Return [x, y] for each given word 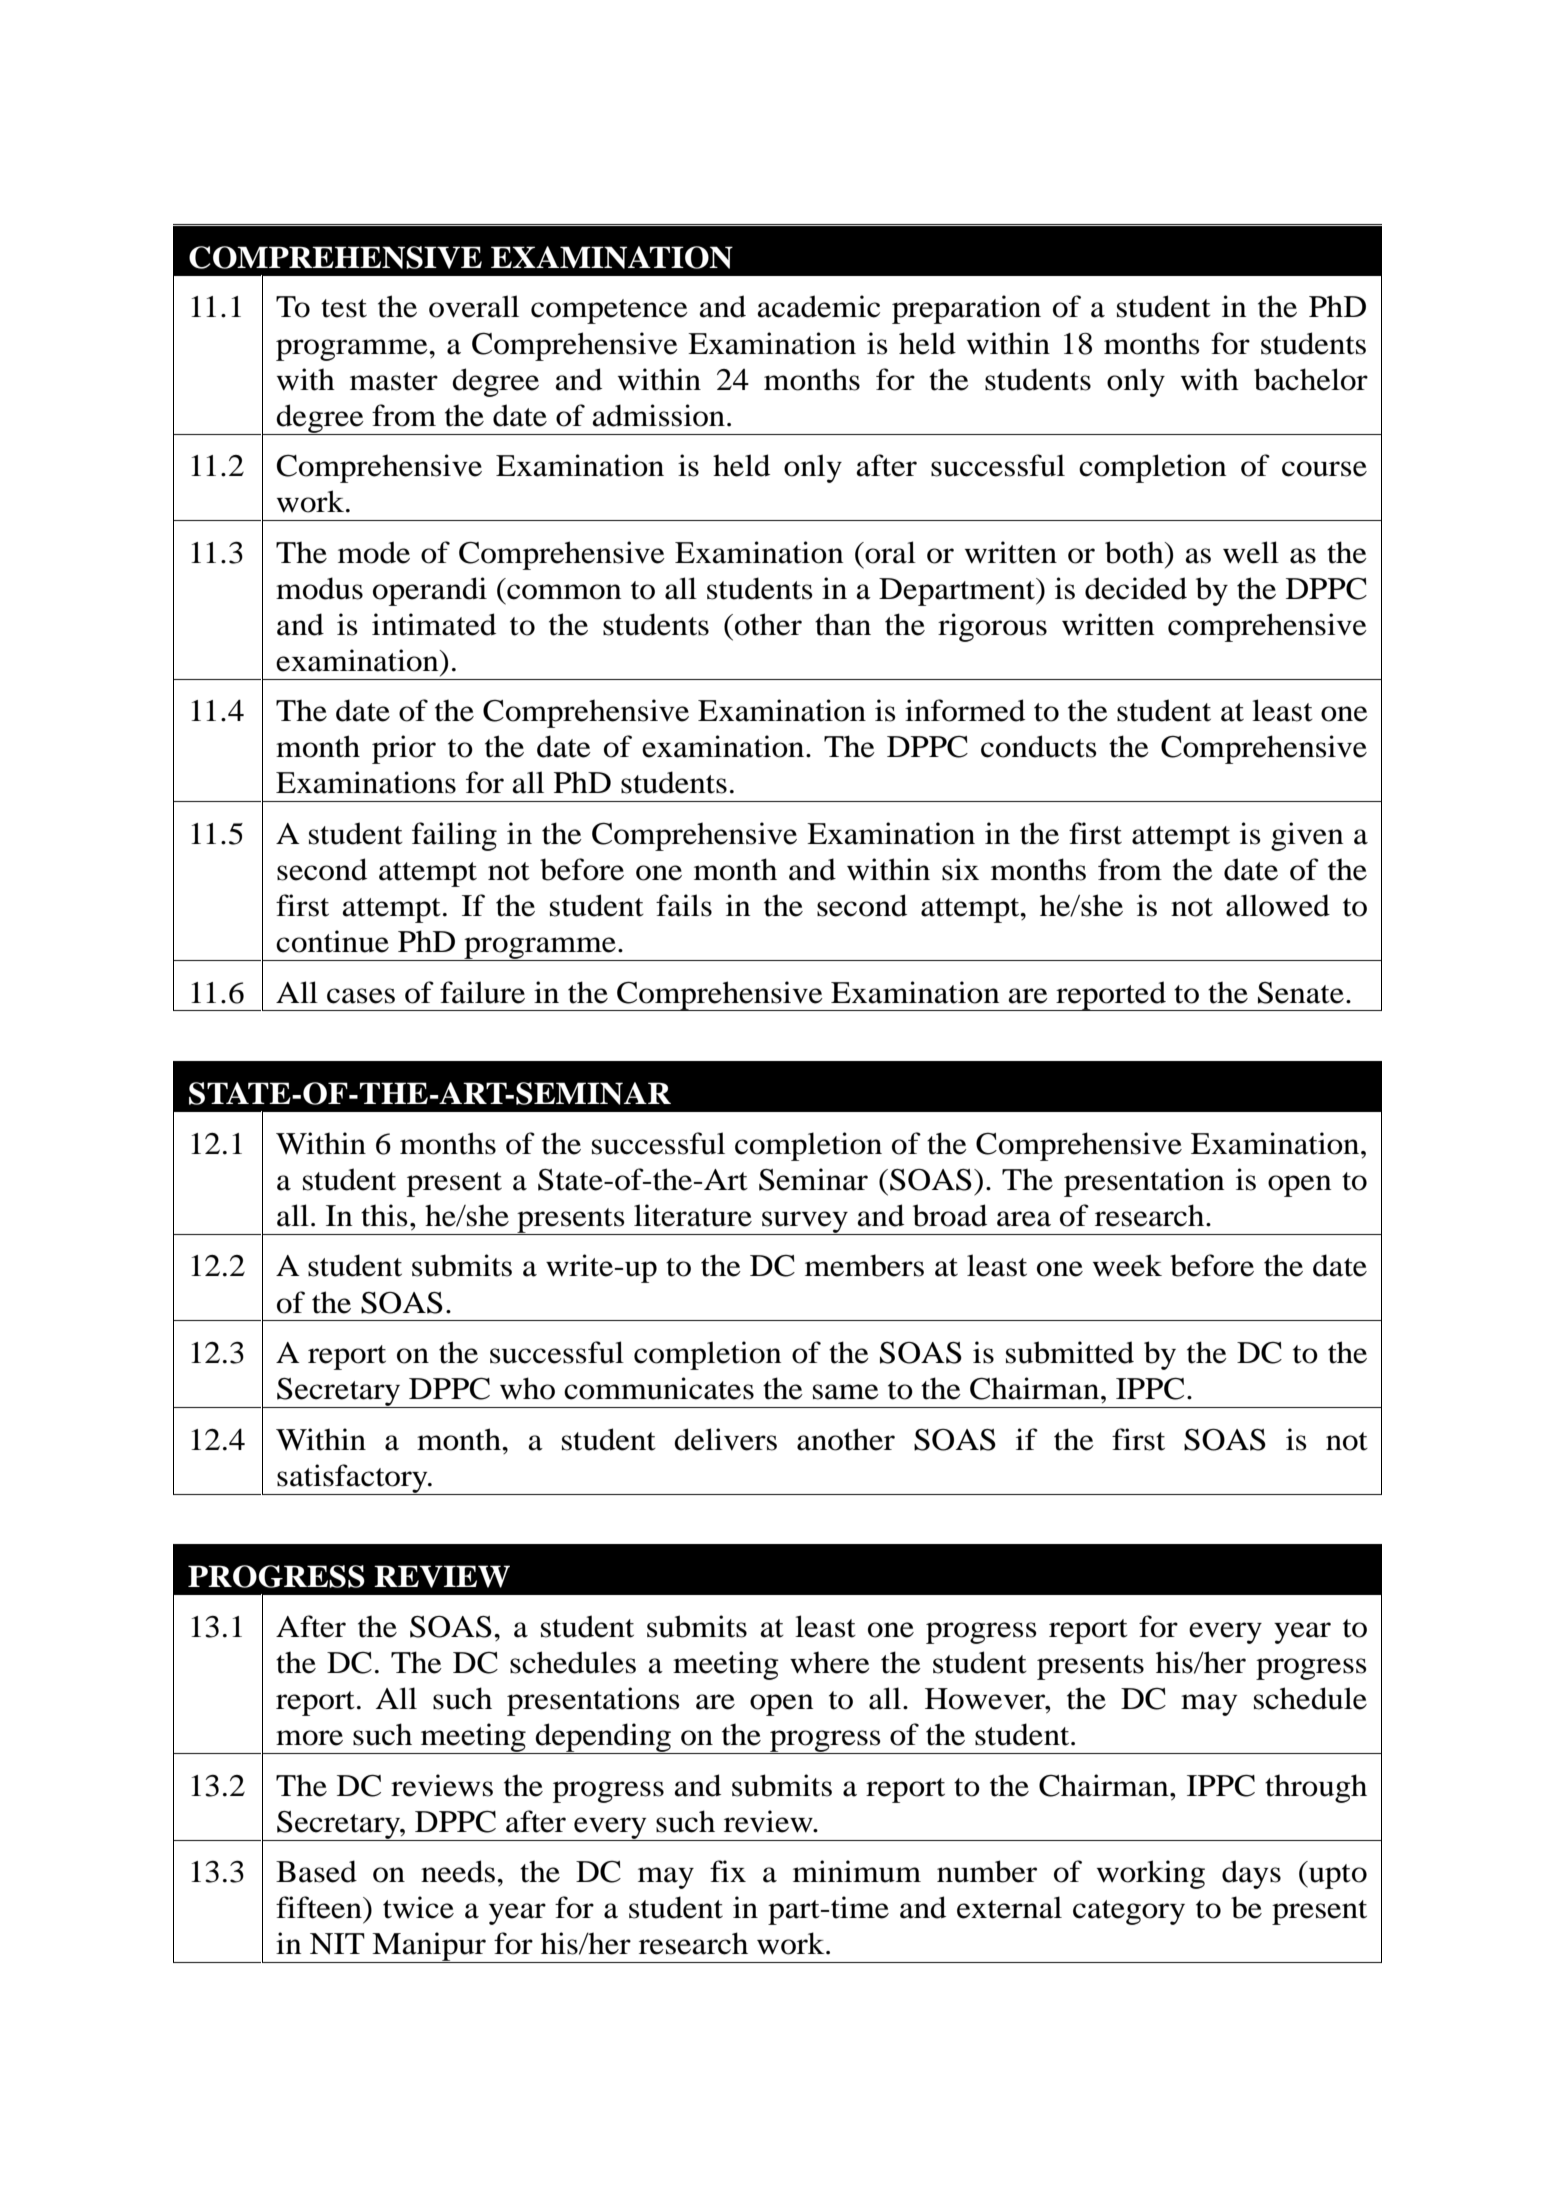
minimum [857, 1871]
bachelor [1311, 379]
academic [819, 306]
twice [418, 1907]
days [1251, 1874]
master [394, 381]
